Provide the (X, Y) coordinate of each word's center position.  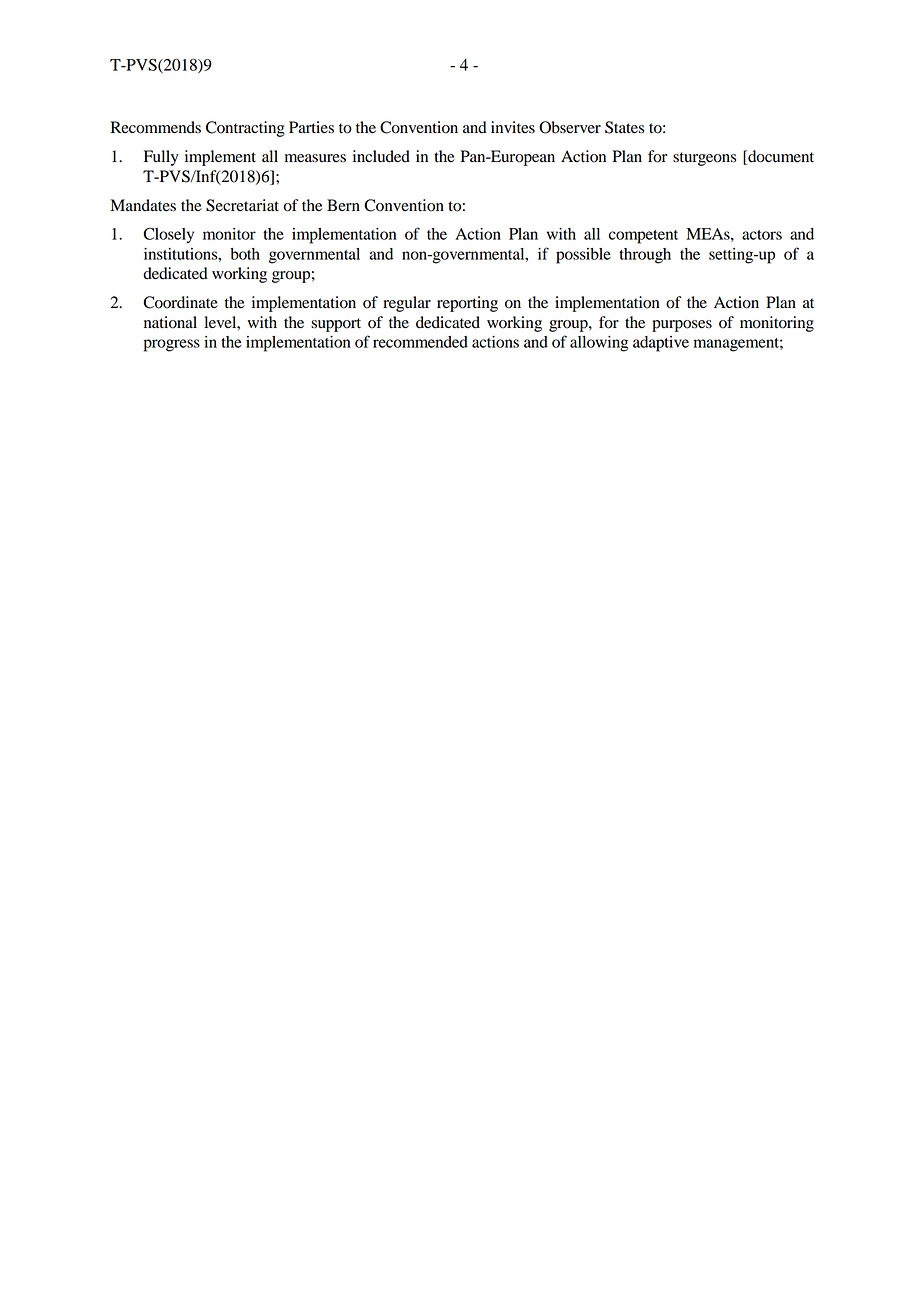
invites (513, 127)
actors (762, 235)
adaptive (661, 344)
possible (583, 256)
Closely (168, 235)
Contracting (245, 129)
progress (172, 345)
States (624, 127)
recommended (420, 342)
